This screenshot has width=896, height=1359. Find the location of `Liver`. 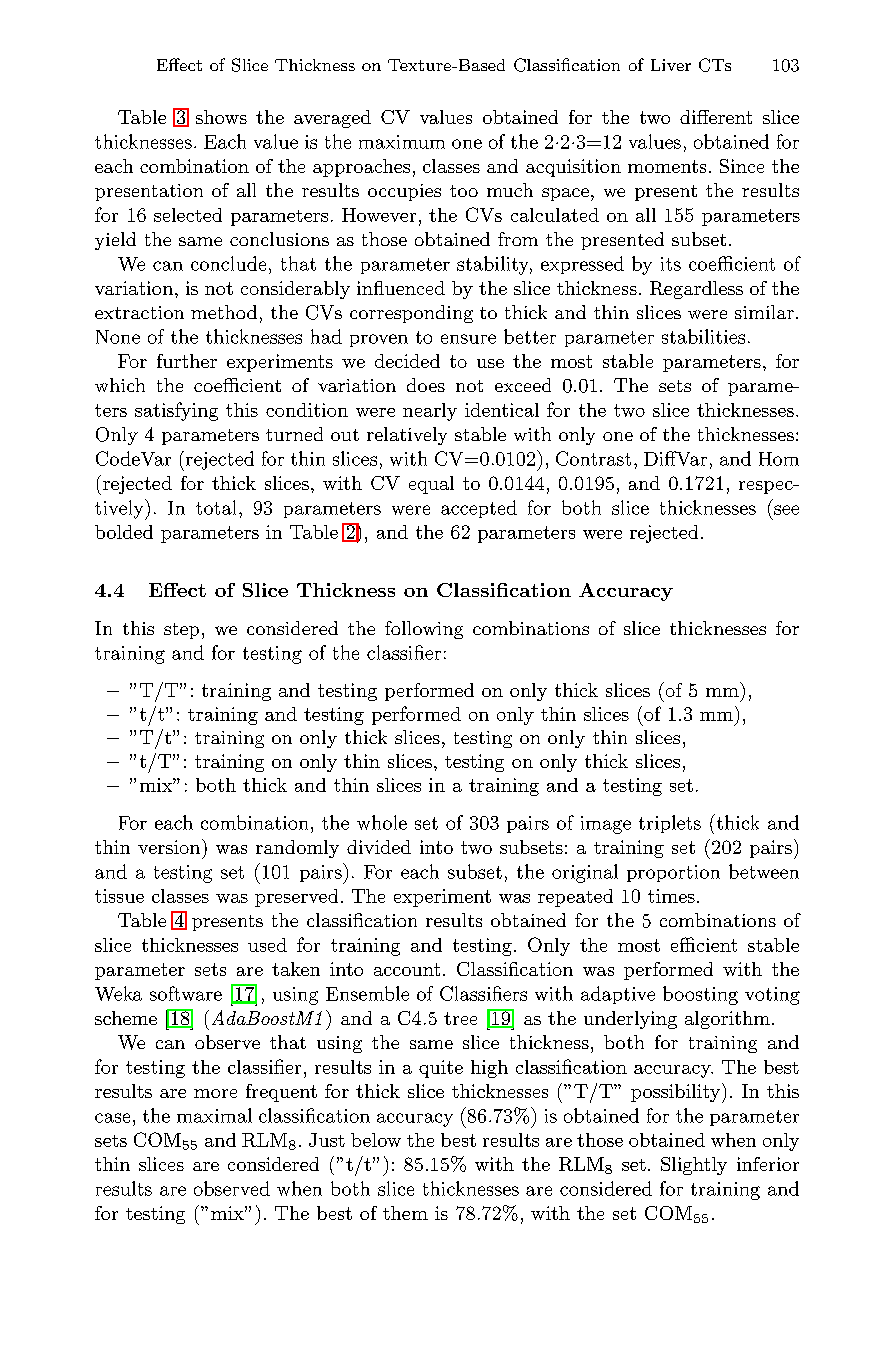

Liver is located at coordinates (671, 65).
